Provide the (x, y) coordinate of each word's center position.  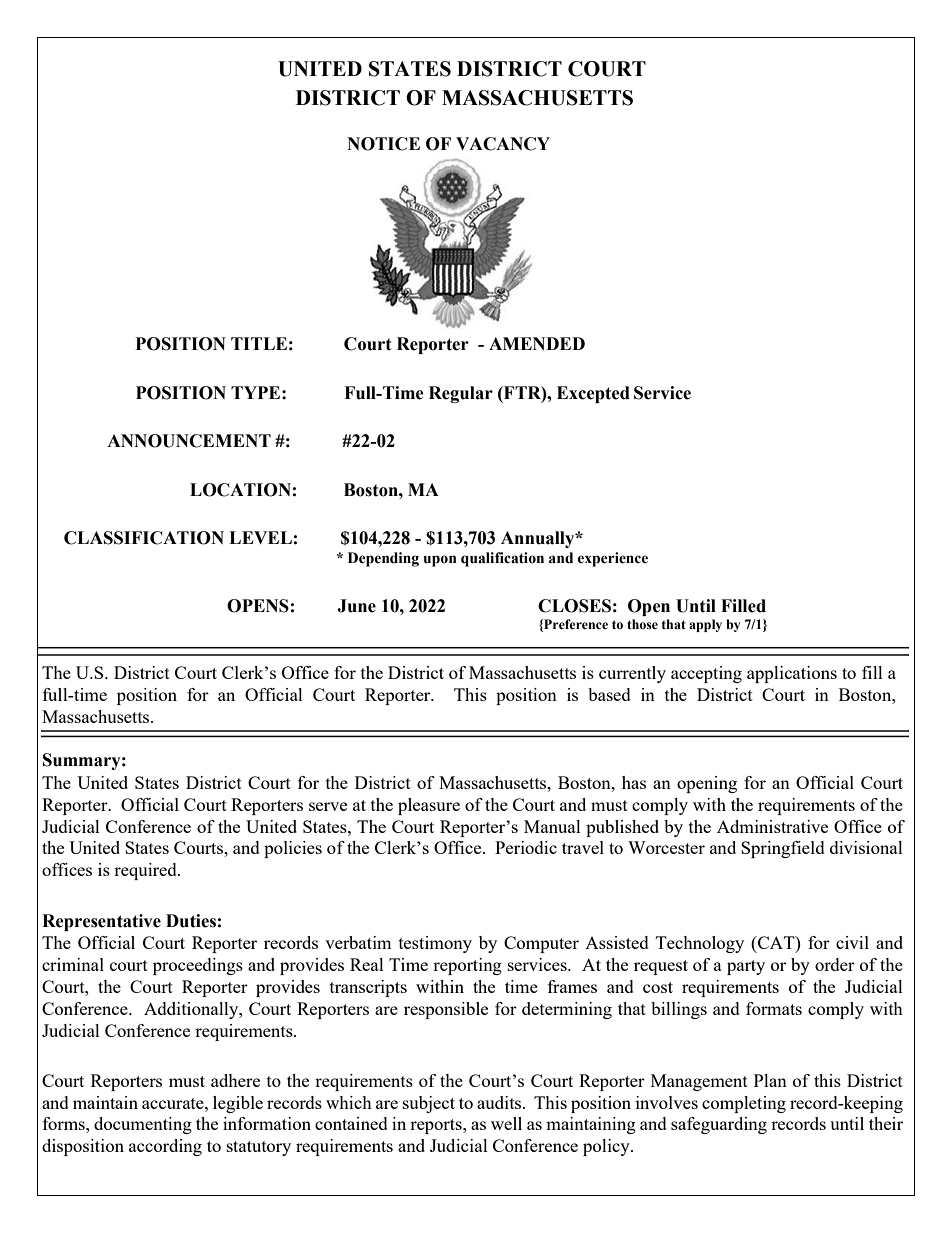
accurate (174, 1103)
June (356, 606)
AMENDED (537, 343)
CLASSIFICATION (144, 538)
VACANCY (503, 144)
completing (744, 1104)
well (506, 1123)
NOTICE (383, 144)
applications (792, 674)
